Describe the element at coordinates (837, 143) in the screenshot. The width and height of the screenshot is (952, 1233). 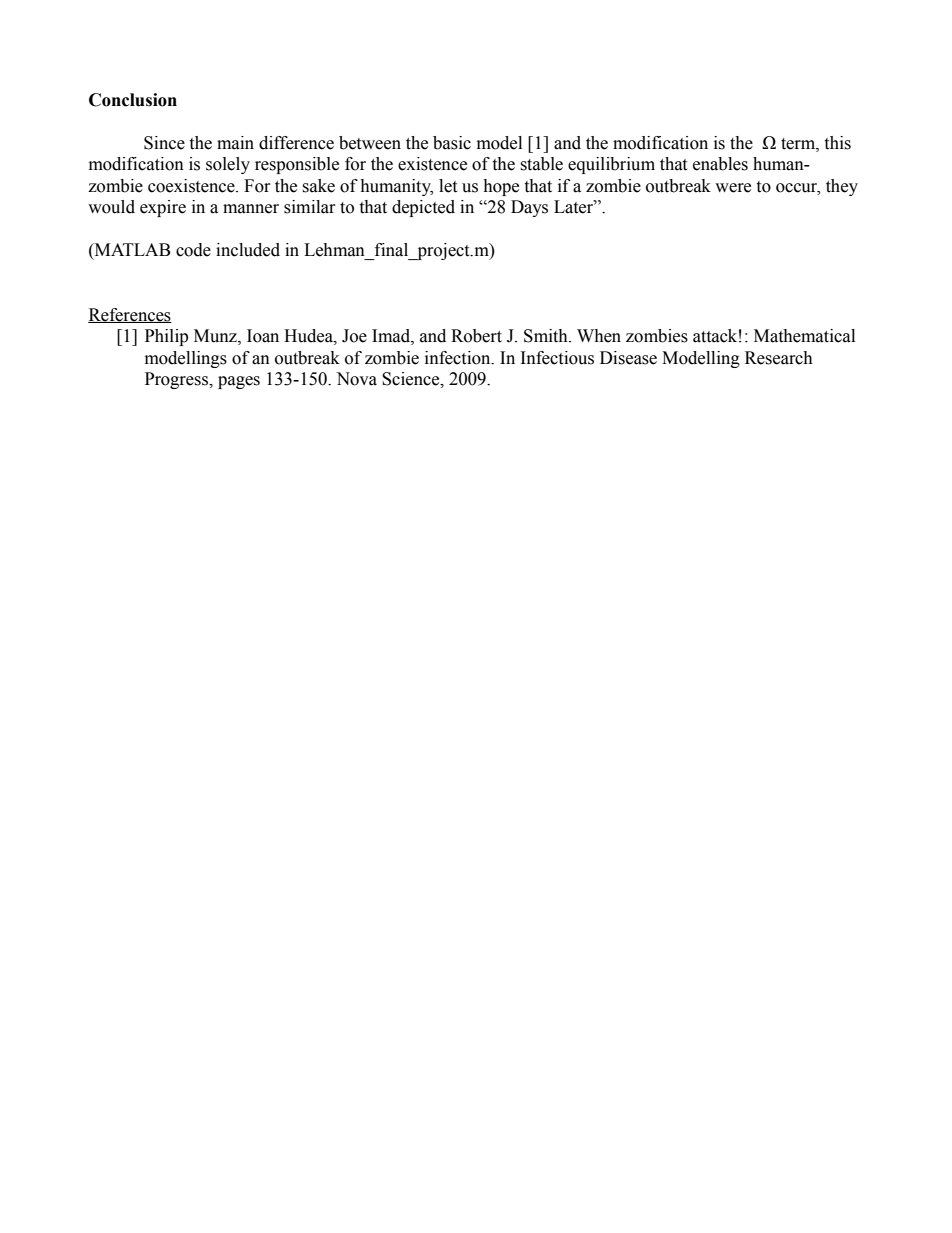
I see `this` at that location.
